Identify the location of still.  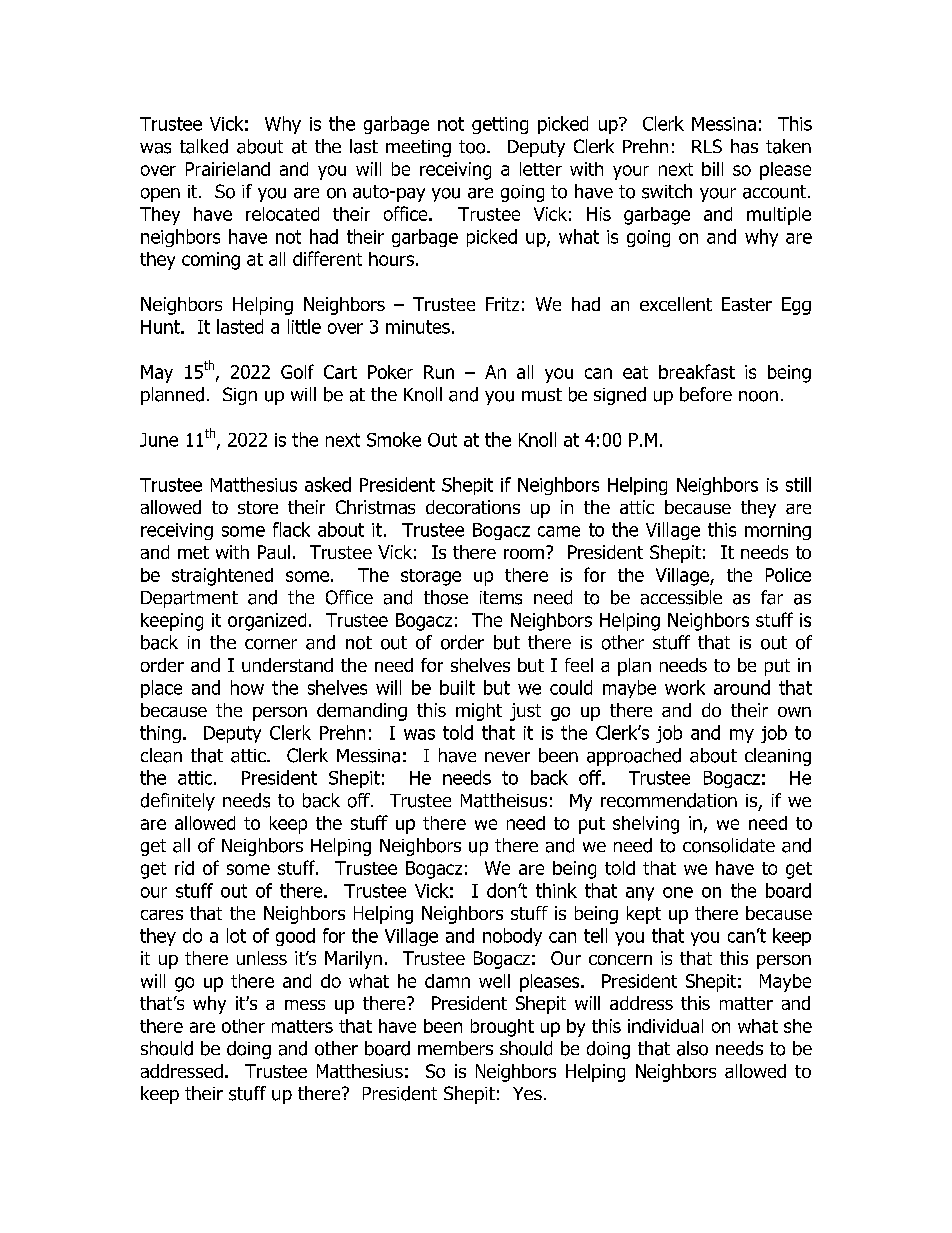
(798, 484).
